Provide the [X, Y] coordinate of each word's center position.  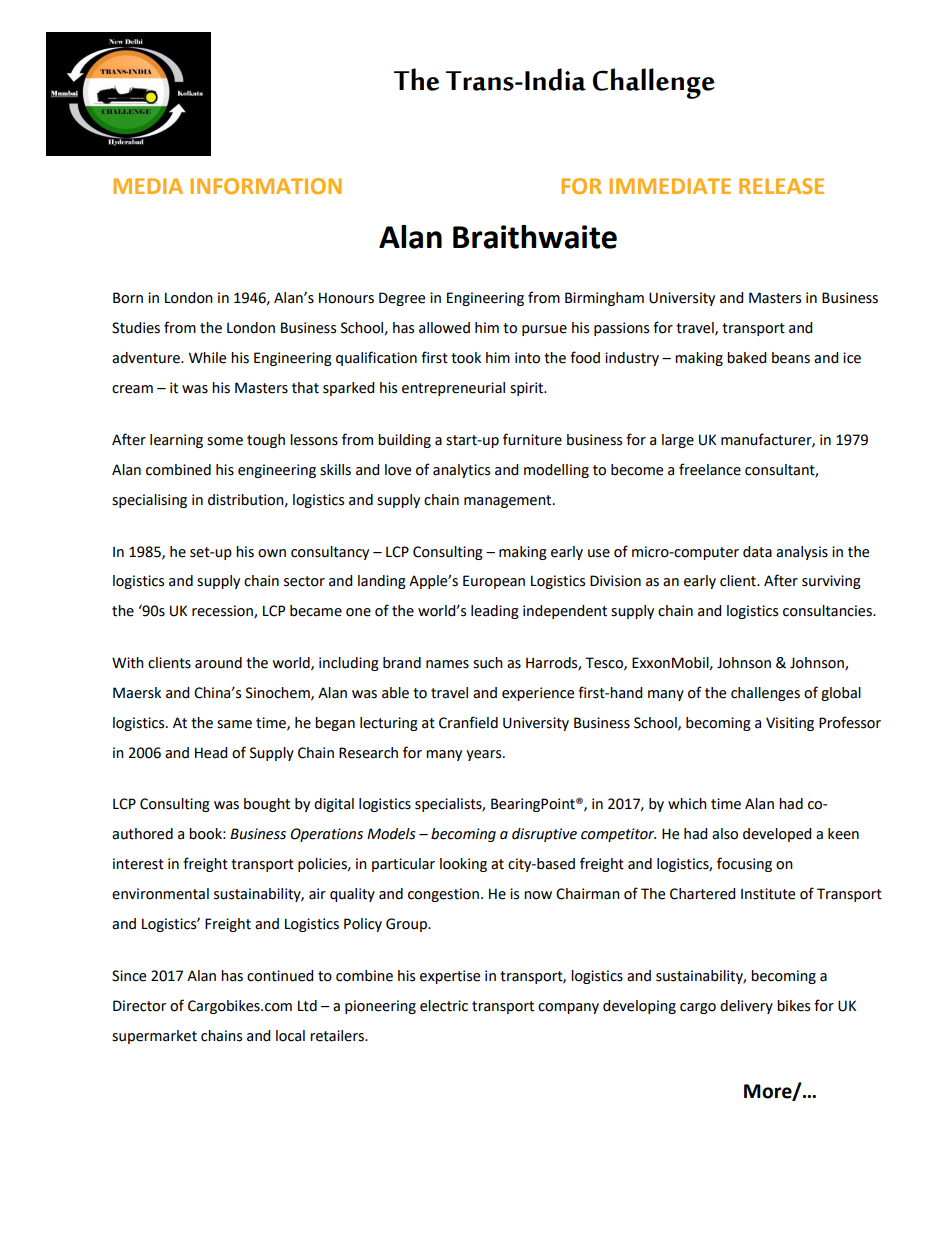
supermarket [154, 1037]
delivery [746, 1007]
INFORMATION [266, 186]
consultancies [828, 611]
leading [495, 612]
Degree [402, 299]
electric [444, 1006]
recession [223, 612]
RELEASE [781, 186]
